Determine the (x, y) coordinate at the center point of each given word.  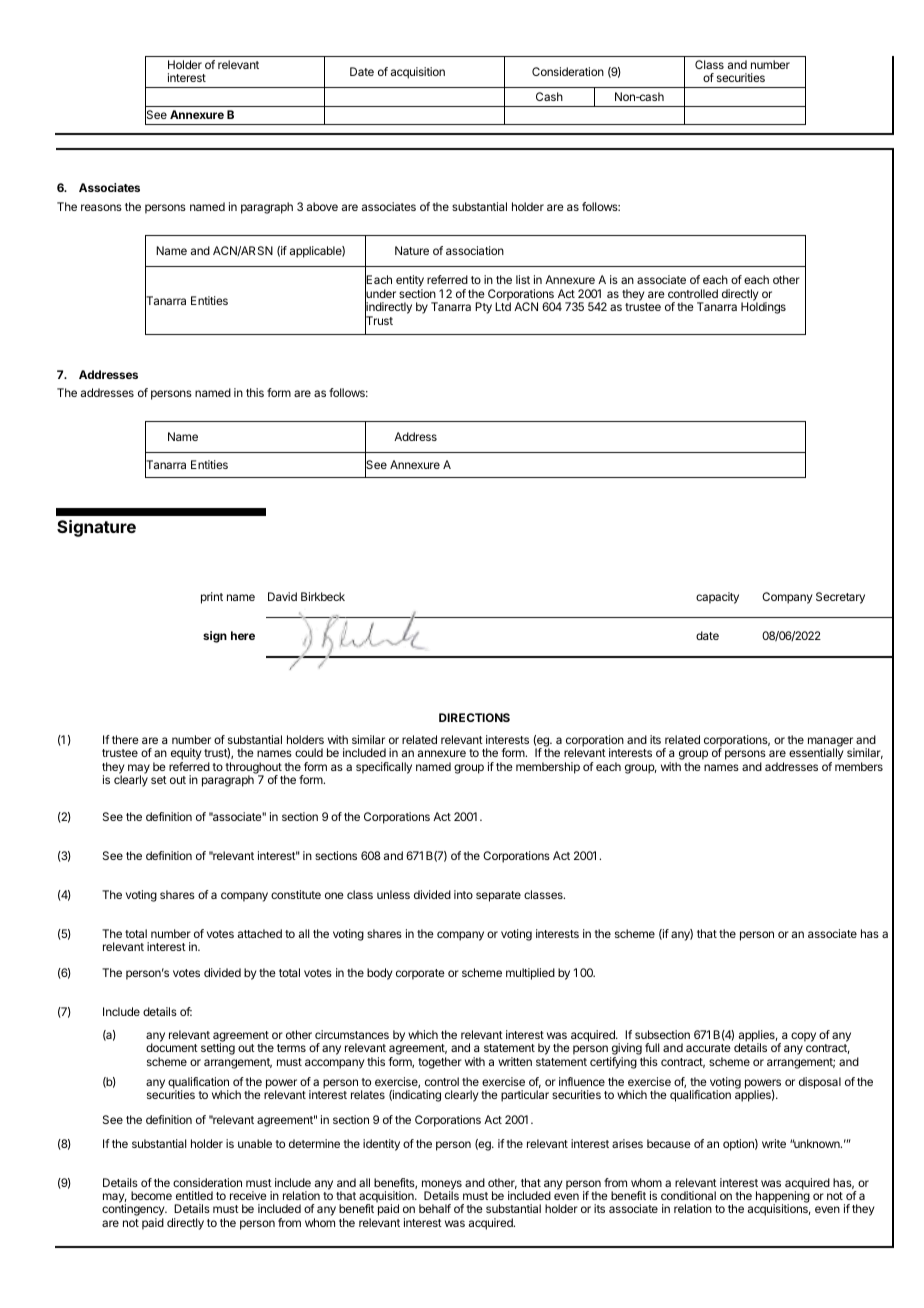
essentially (816, 755)
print (212, 598)
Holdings (763, 308)
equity (186, 755)
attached (260, 933)
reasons (101, 207)
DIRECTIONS (474, 717)
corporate (420, 974)
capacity (717, 598)
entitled (194, 1195)
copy (803, 1037)
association (475, 250)
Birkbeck (323, 596)
